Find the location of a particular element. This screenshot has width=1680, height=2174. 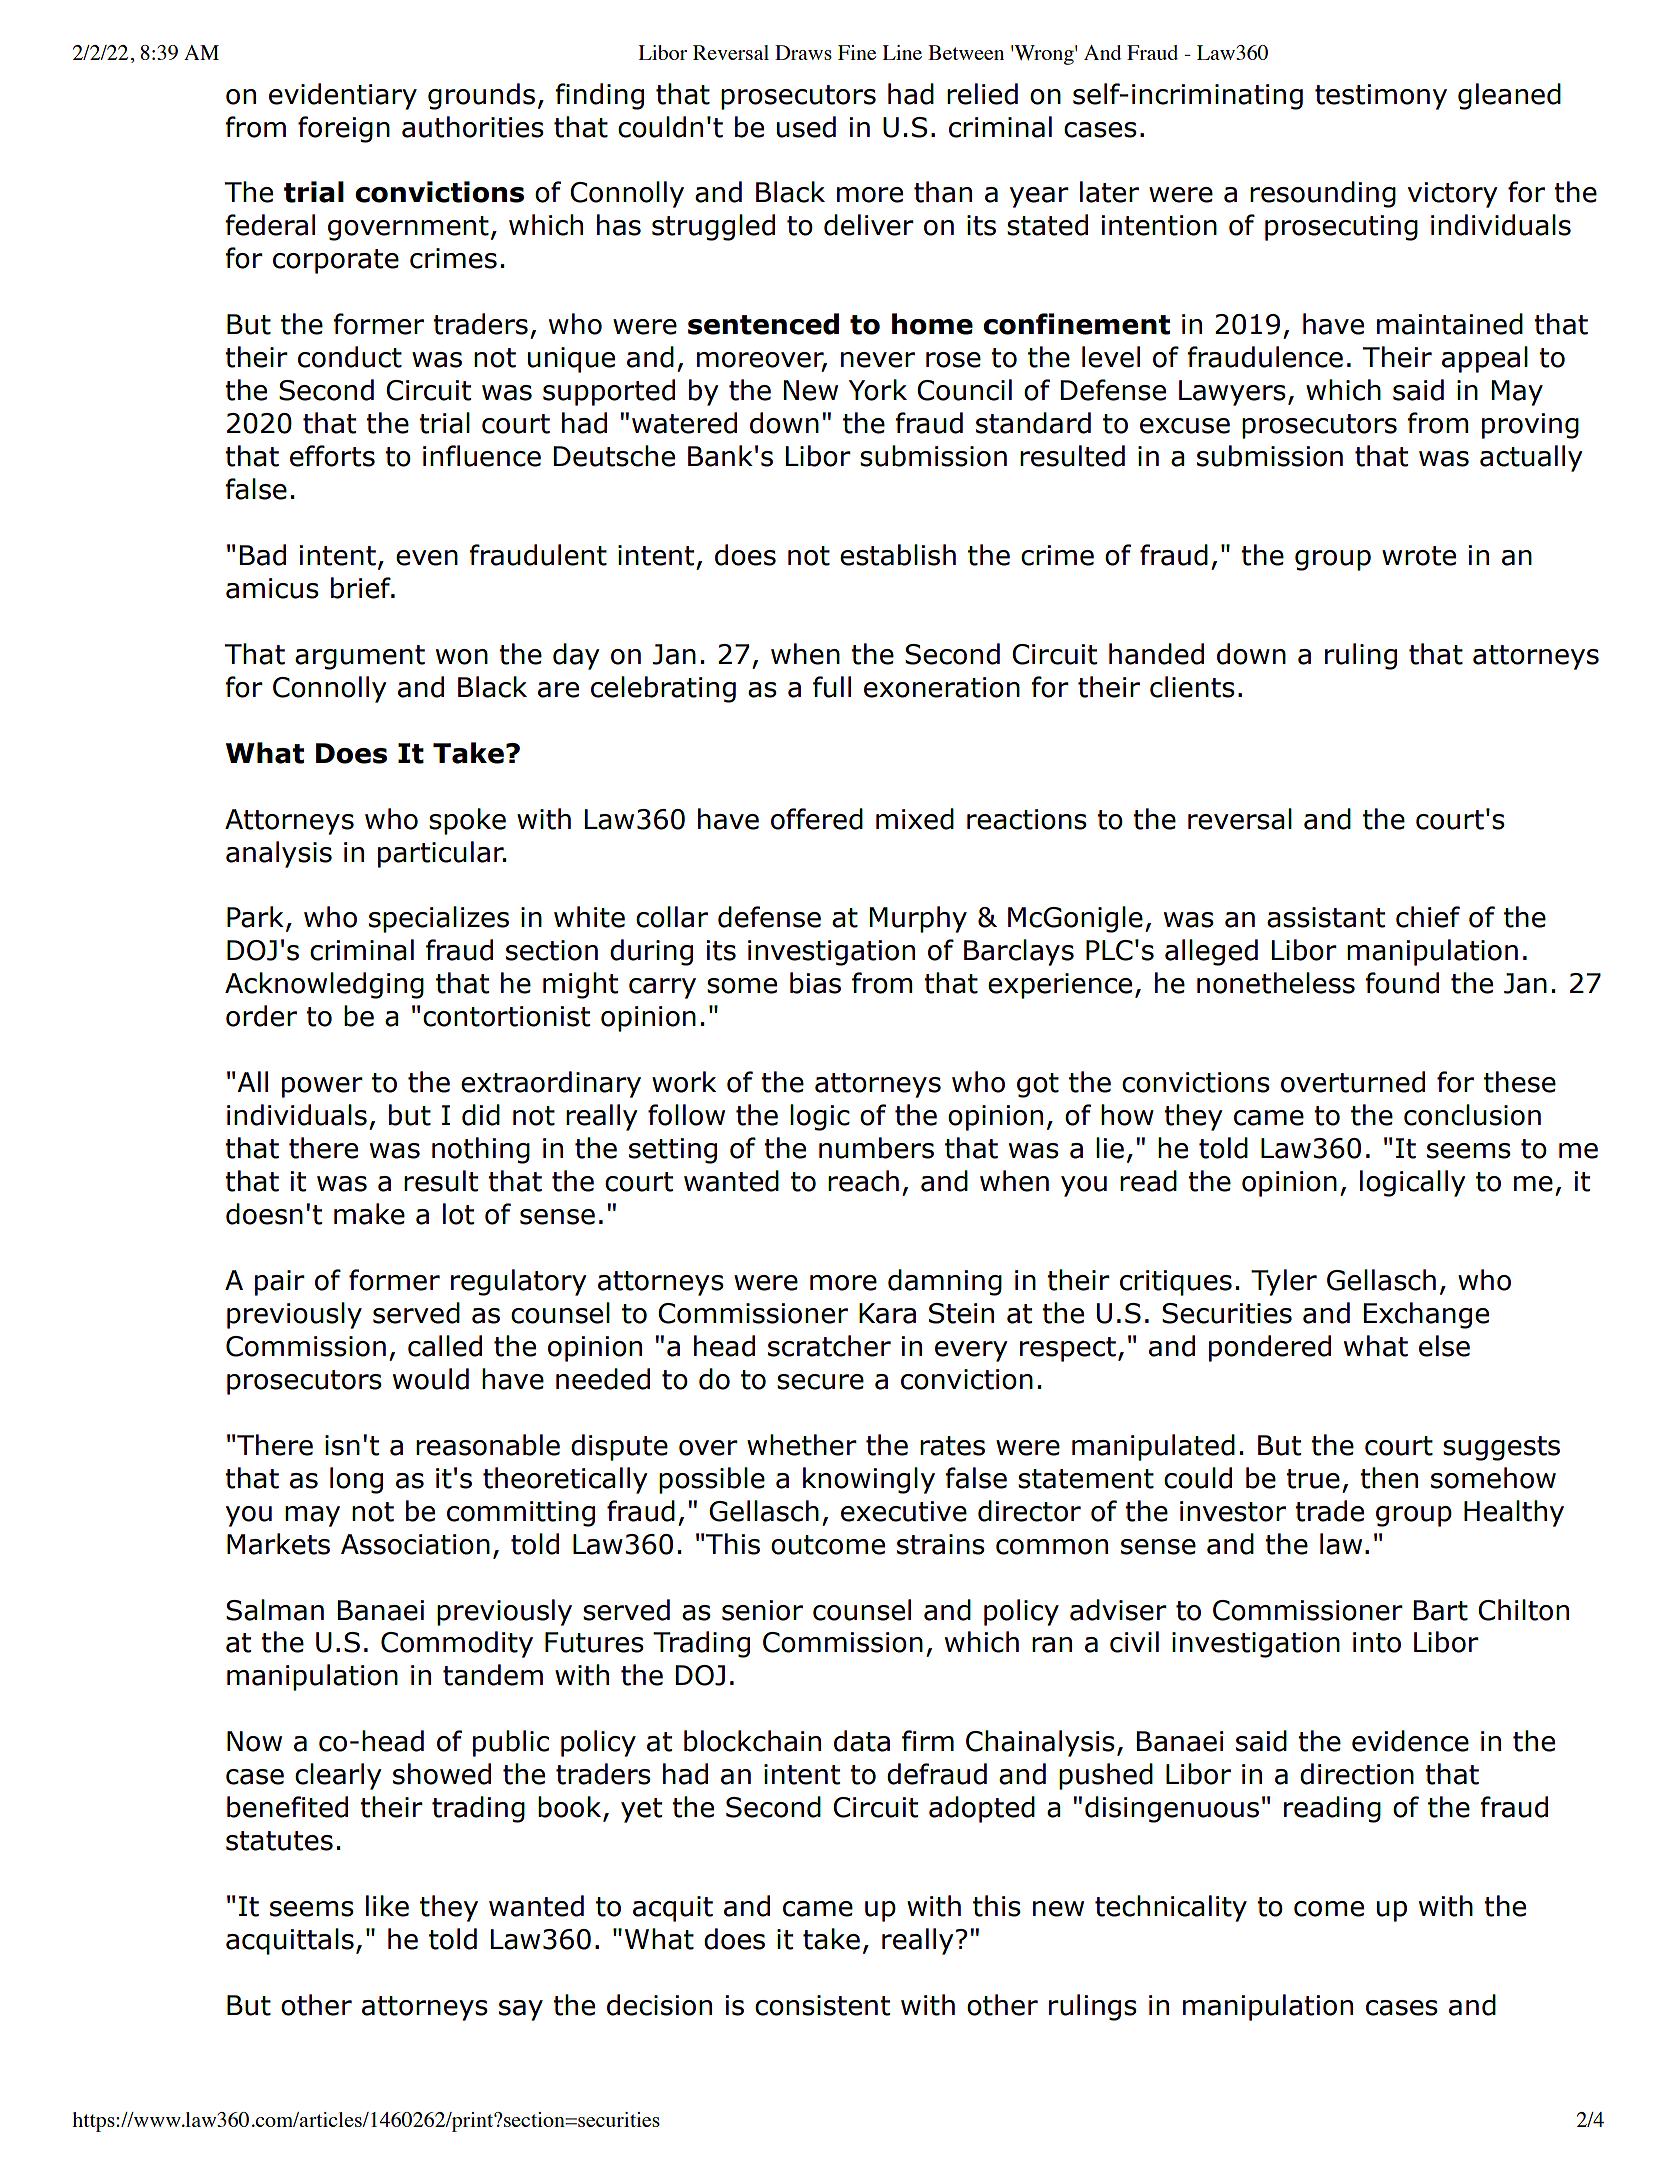

resounding is located at coordinates (1323, 194).
